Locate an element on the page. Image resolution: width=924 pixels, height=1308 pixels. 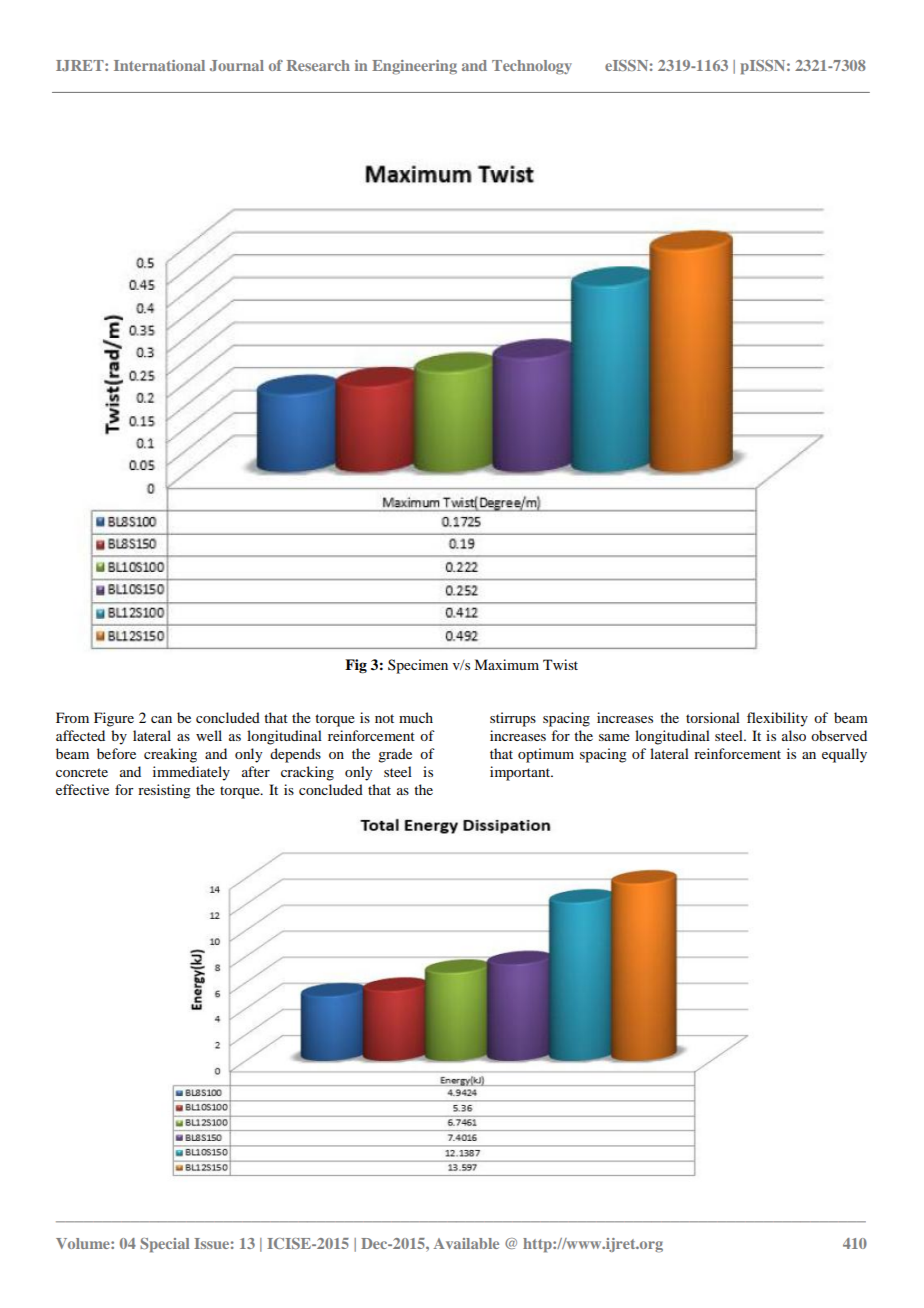
important is located at coordinates (521, 773).
